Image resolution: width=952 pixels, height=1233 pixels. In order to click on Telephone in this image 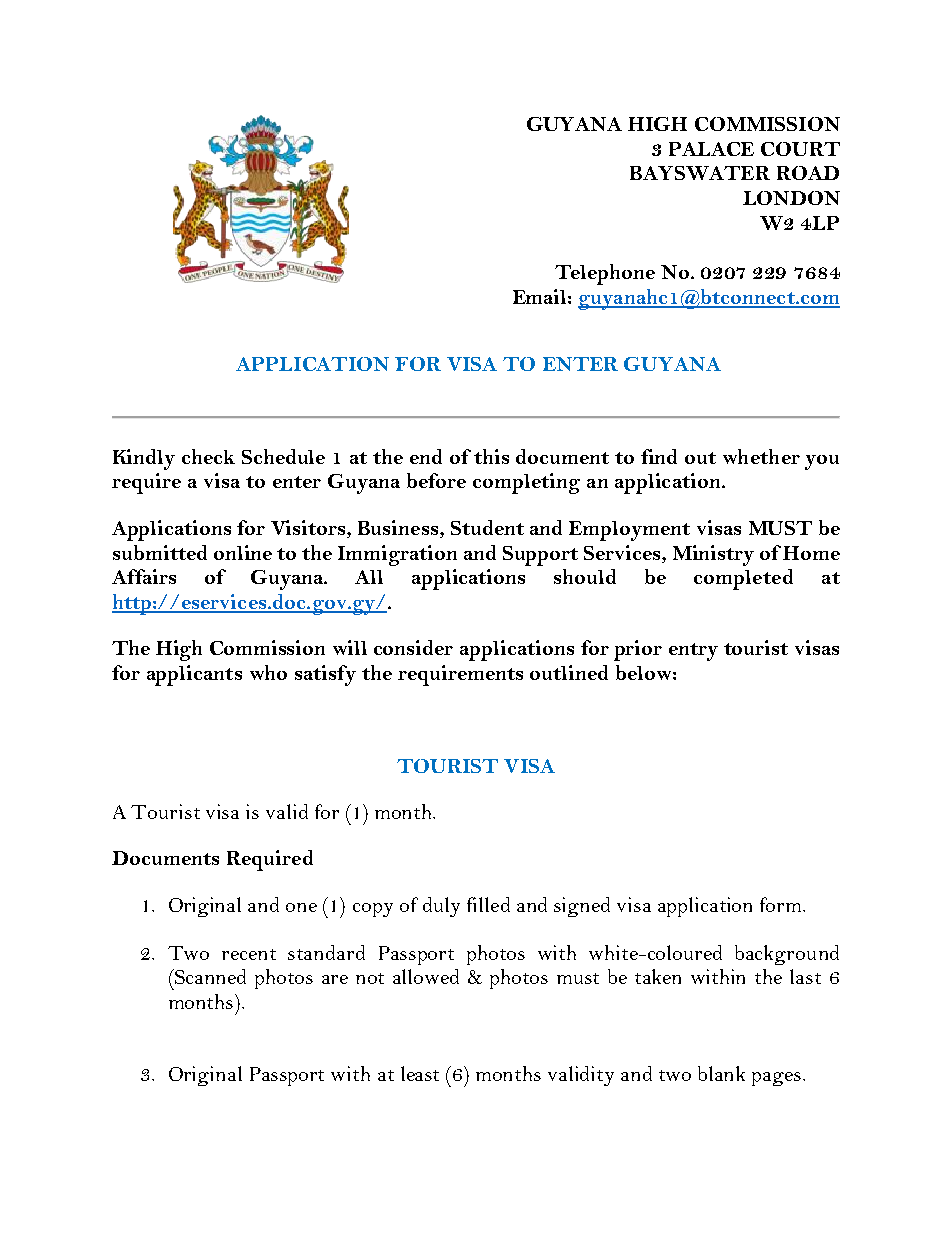, I will do `click(605, 274)`.
